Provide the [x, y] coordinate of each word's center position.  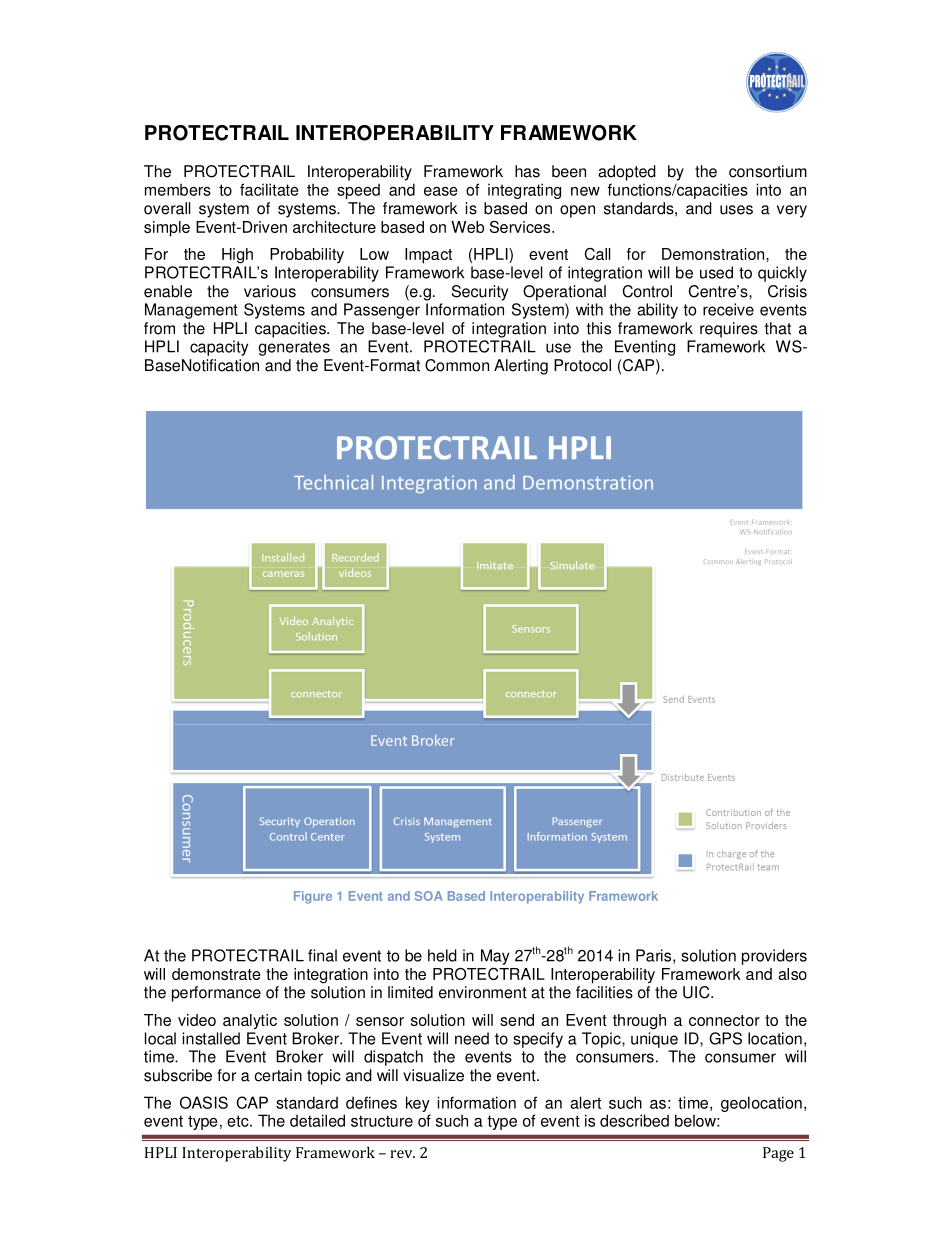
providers [774, 957]
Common [457, 365]
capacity [219, 348]
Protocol [582, 365]
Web [467, 227]
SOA [429, 896]
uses [736, 210]
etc [239, 1121]
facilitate [269, 189]
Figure [313, 897]
